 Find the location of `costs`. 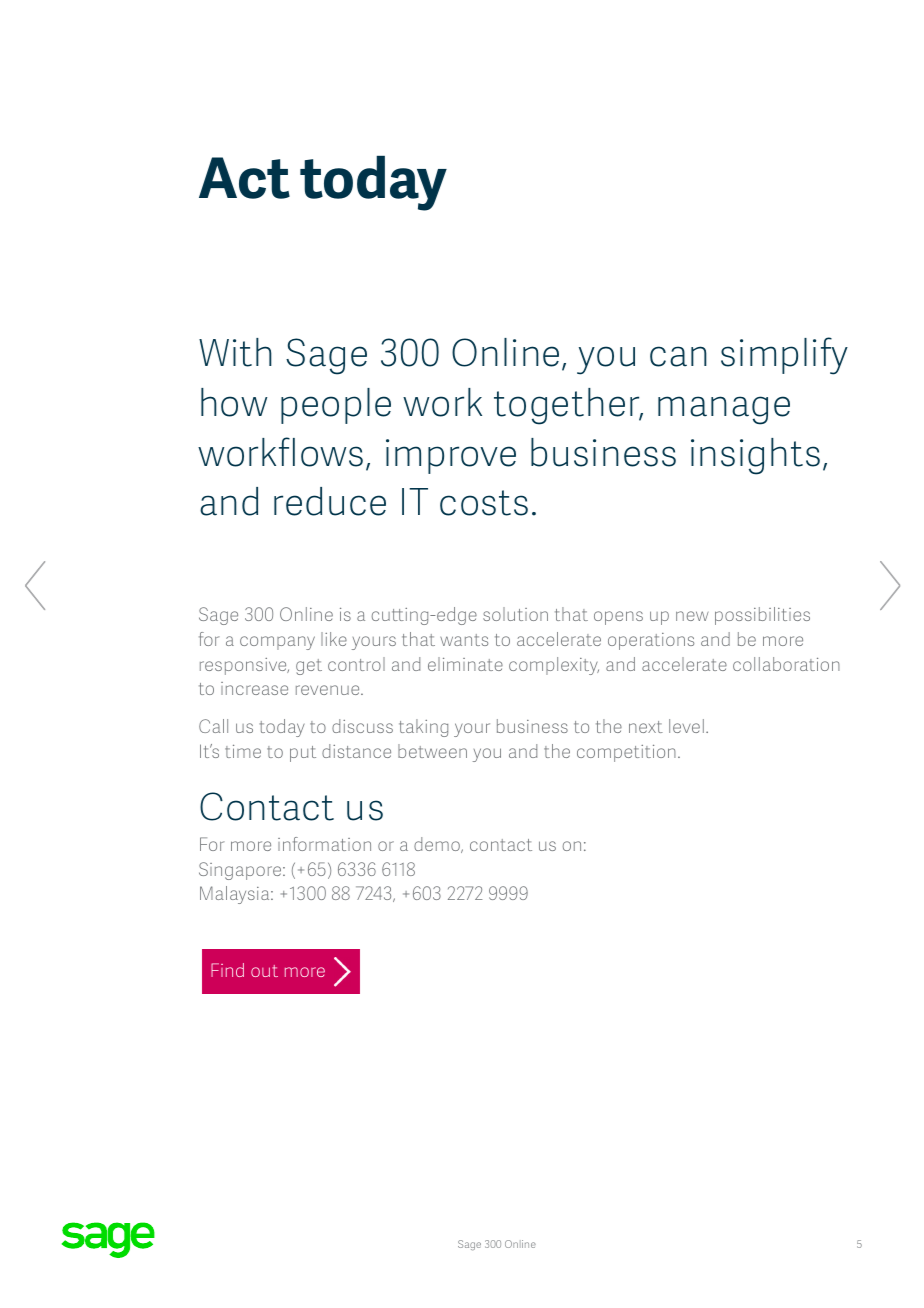

costs is located at coordinates (484, 503).
